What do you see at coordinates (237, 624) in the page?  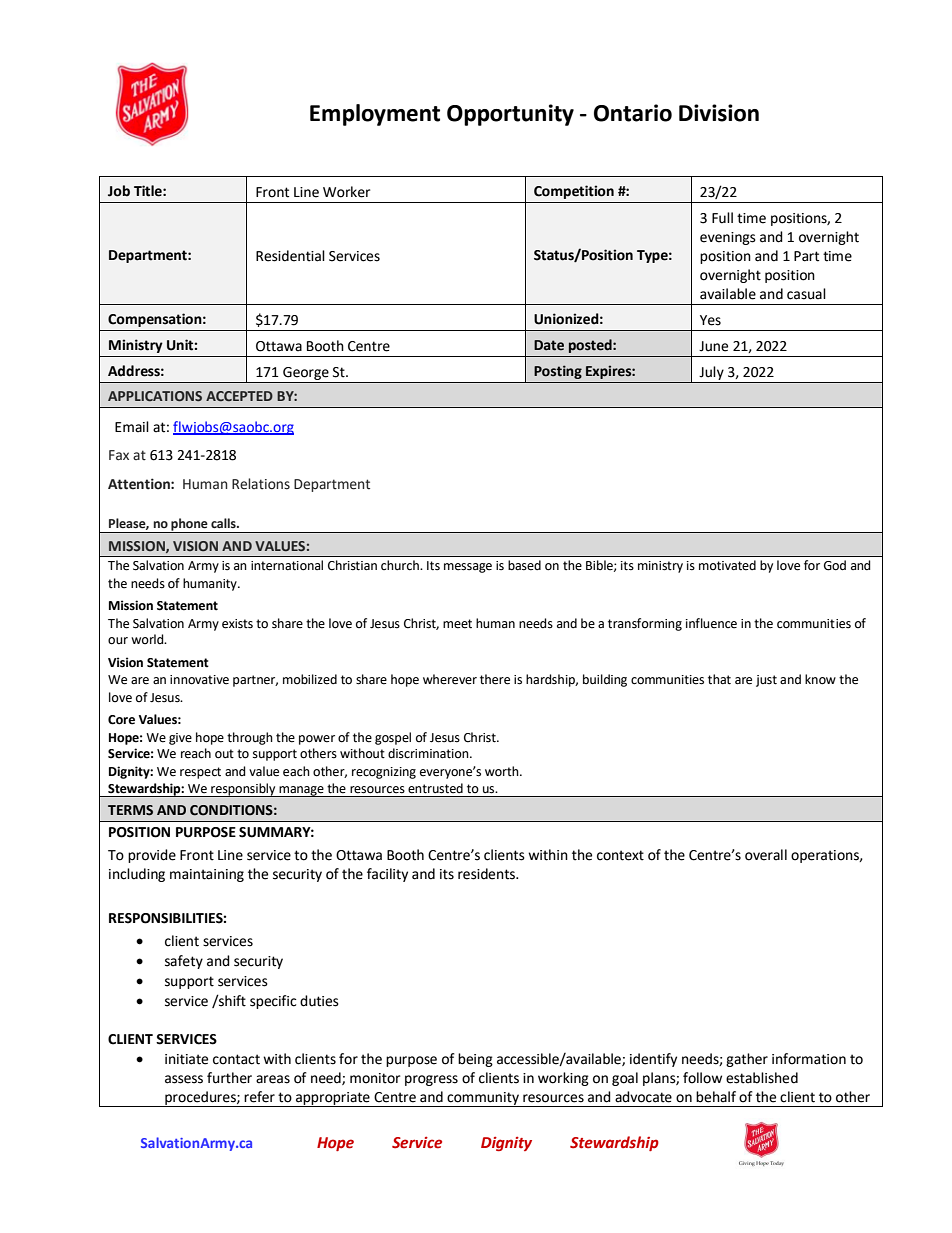 I see `exists` at bounding box center [237, 624].
